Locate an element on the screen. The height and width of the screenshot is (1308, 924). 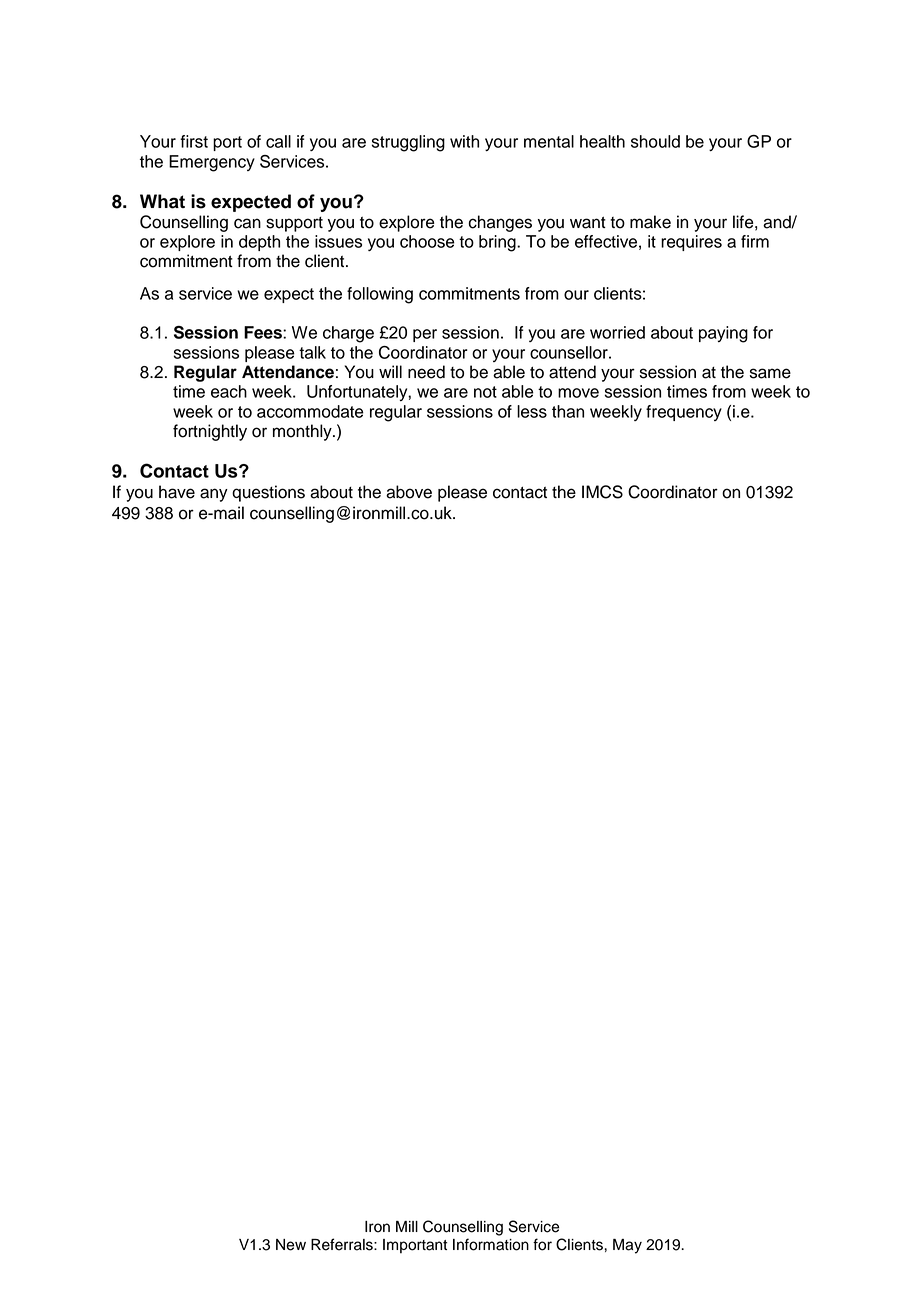
should is located at coordinates (655, 141).
